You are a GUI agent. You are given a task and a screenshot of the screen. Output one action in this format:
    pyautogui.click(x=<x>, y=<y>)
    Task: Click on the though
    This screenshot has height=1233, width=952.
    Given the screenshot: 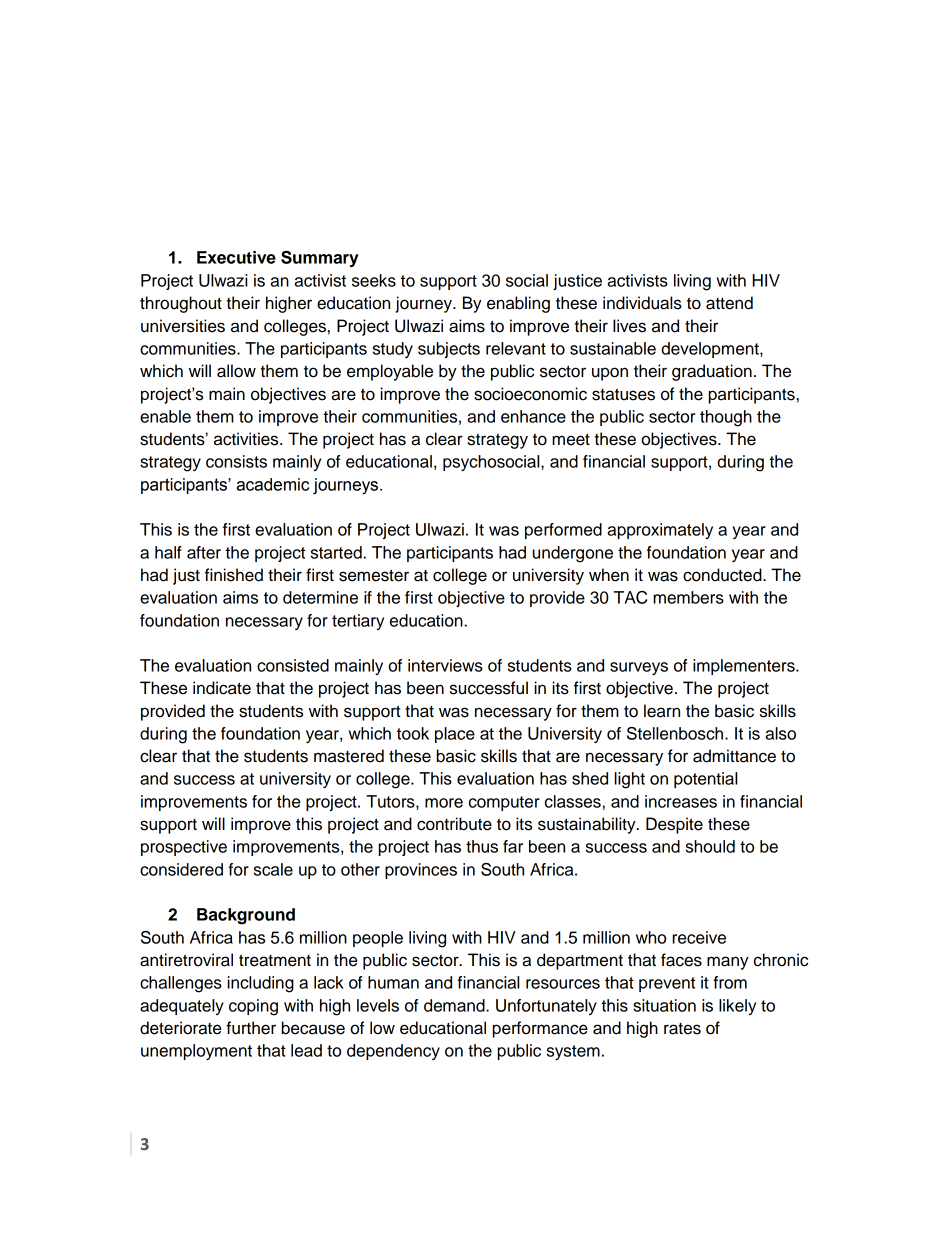 What is the action you would take?
    pyautogui.click(x=726, y=418)
